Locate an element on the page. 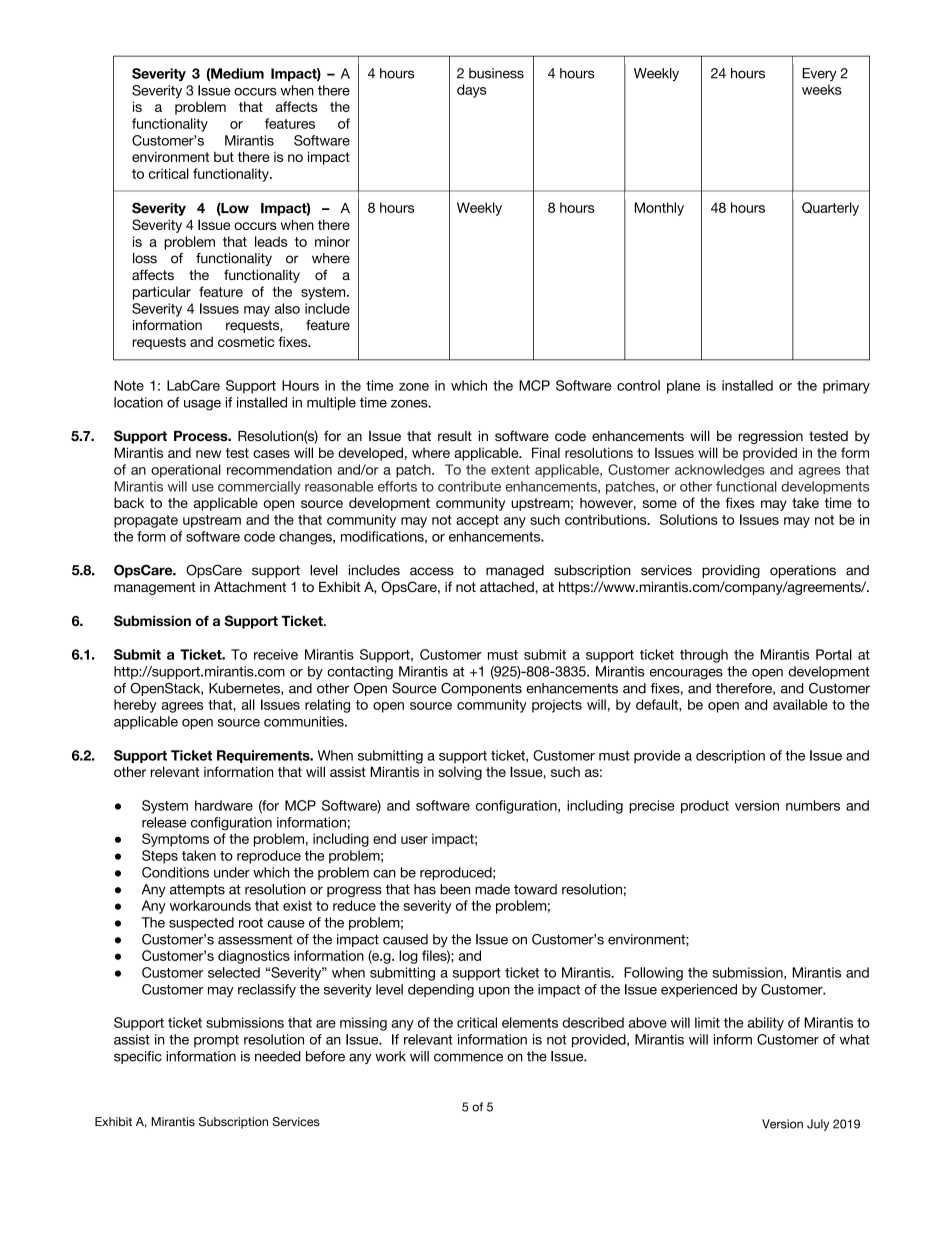 The width and height of the image is (952, 1233). weeks is located at coordinates (822, 89).
